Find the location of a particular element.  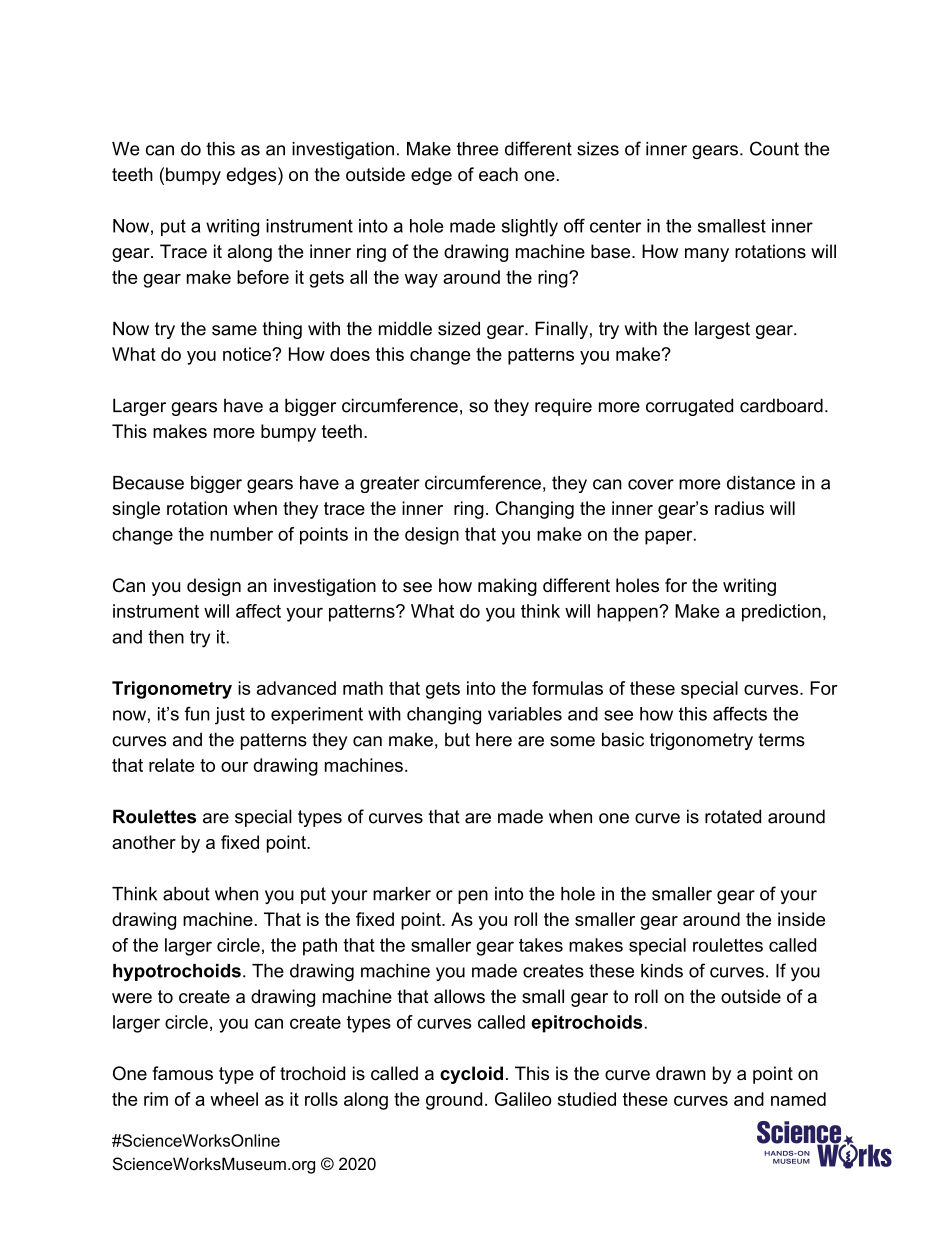

Count is located at coordinates (774, 148).
